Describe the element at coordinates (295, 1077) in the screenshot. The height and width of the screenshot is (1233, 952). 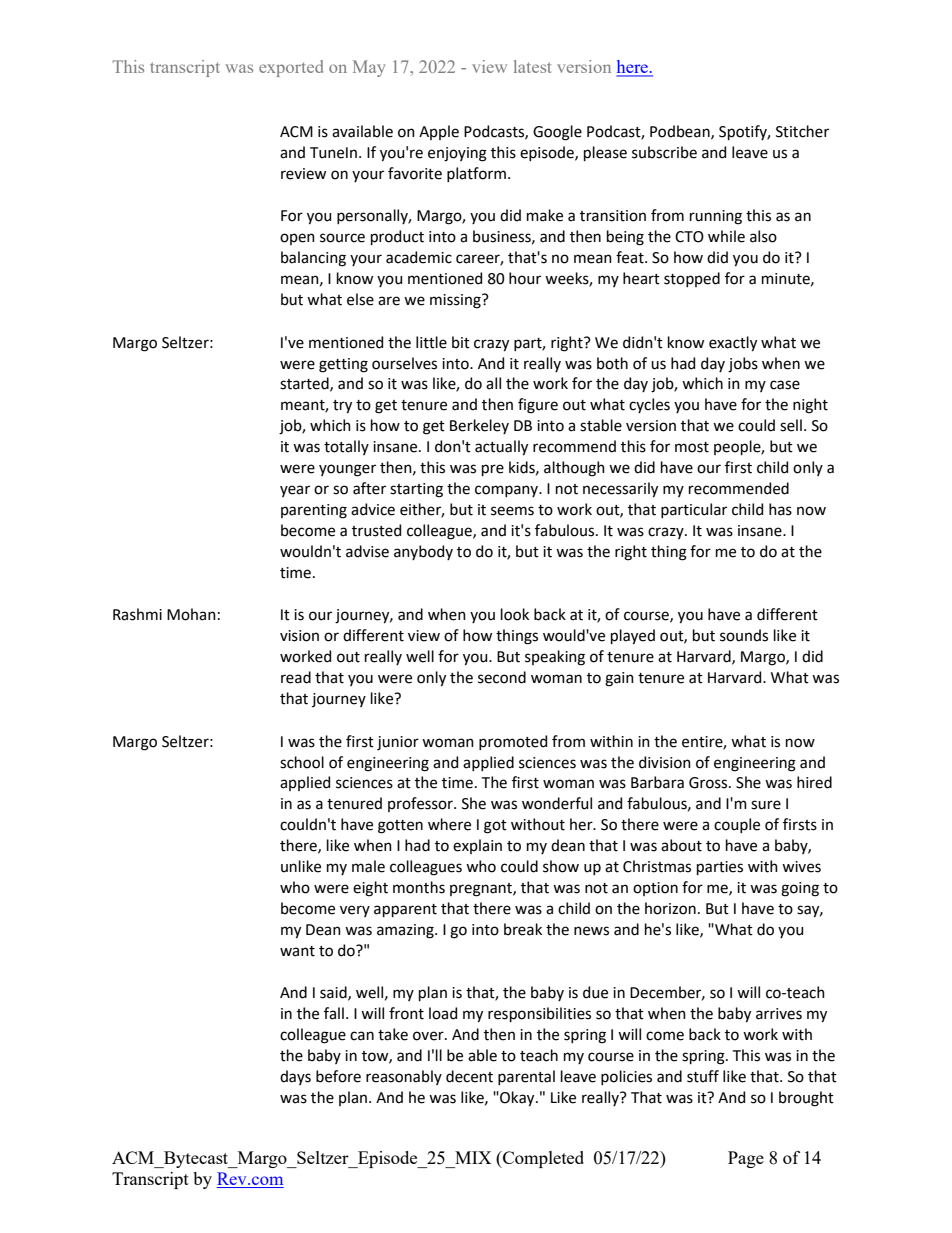
I see `days` at that location.
